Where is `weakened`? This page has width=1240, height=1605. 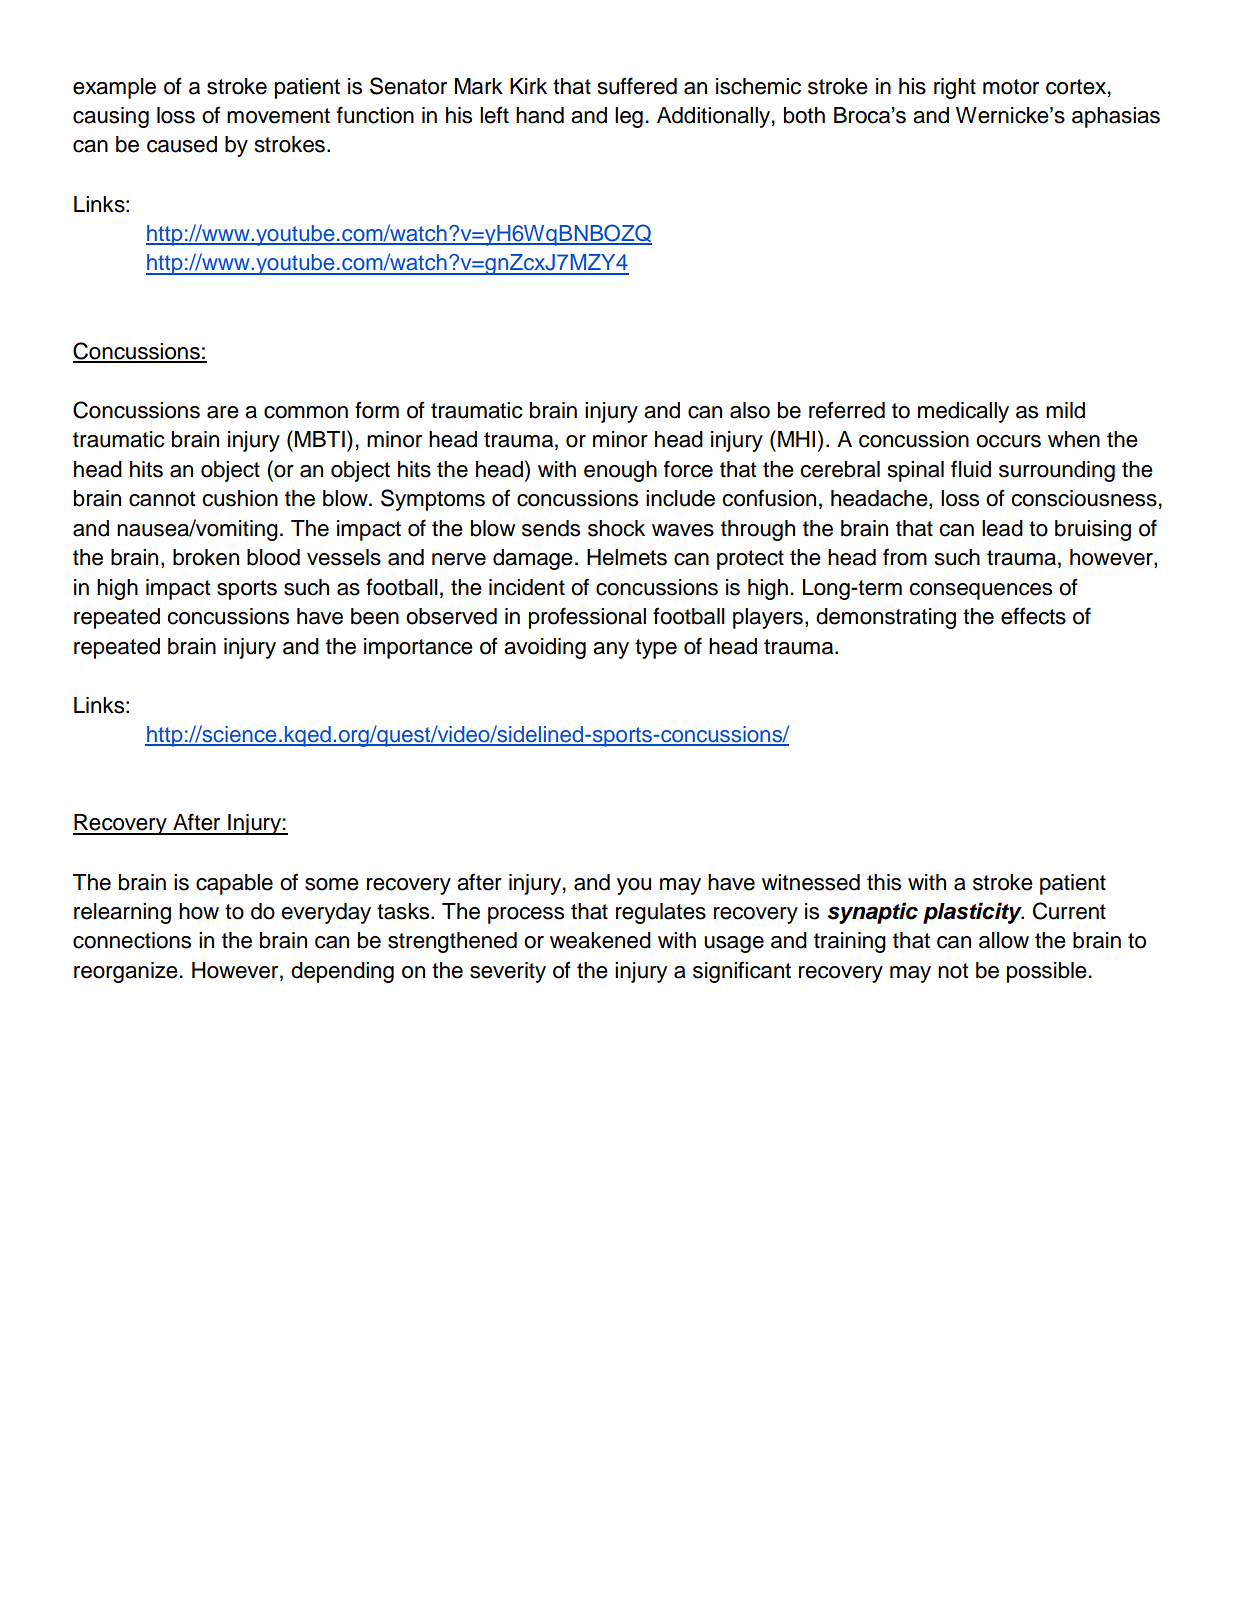
weakened is located at coordinates (600, 940).
